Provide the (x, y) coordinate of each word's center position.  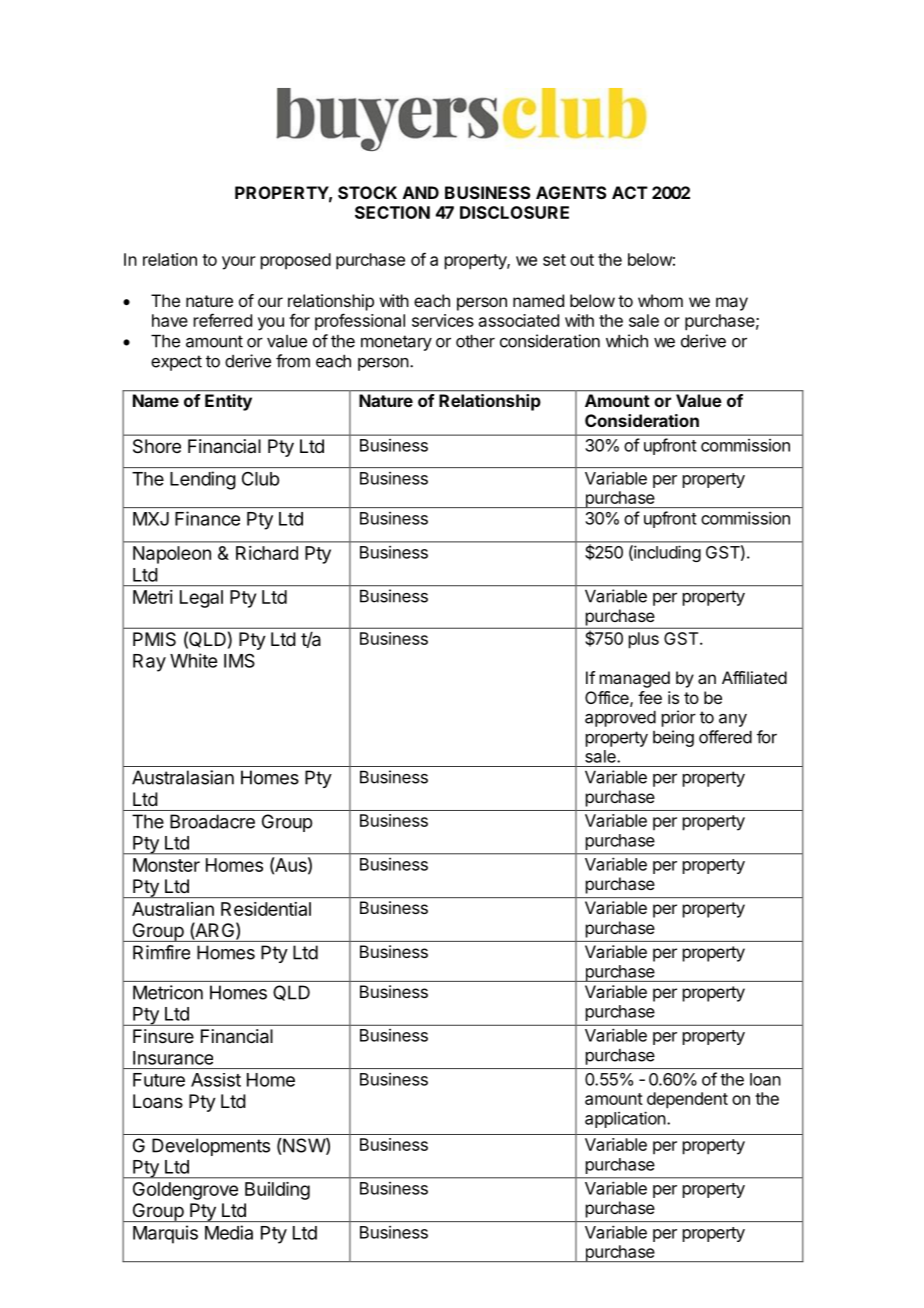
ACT (630, 192)
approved (620, 719)
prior (679, 718)
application (625, 1119)
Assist (216, 1080)
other (475, 341)
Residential (266, 909)
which (627, 341)
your (239, 263)
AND (421, 192)
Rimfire (161, 952)
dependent (687, 1100)
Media (229, 1232)
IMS (239, 660)
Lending (203, 480)
